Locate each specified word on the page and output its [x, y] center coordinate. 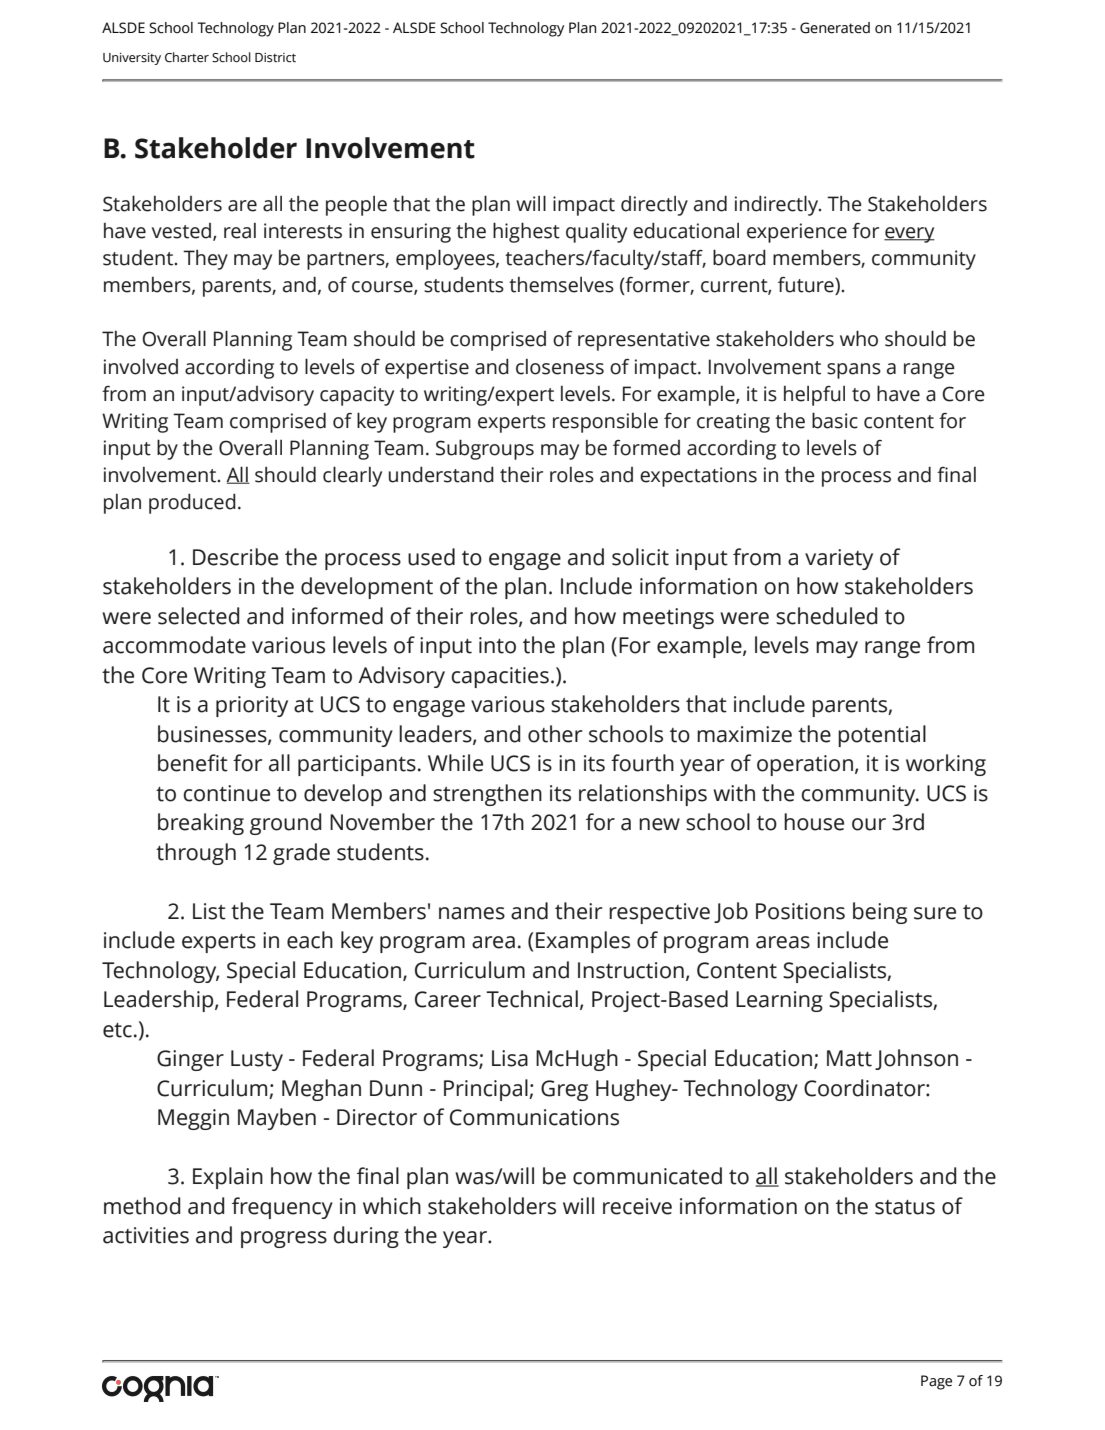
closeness [560, 367]
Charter [187, 57]
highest [526, 232]
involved [141, 367]
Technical [532, 999]
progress [284, 1239]
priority [252, 706]
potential [882, 736]
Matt [849, 1058]
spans [854, 371]
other [555, 734]
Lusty [257, 1060]
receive [637, 1206]
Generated [835, 28]
